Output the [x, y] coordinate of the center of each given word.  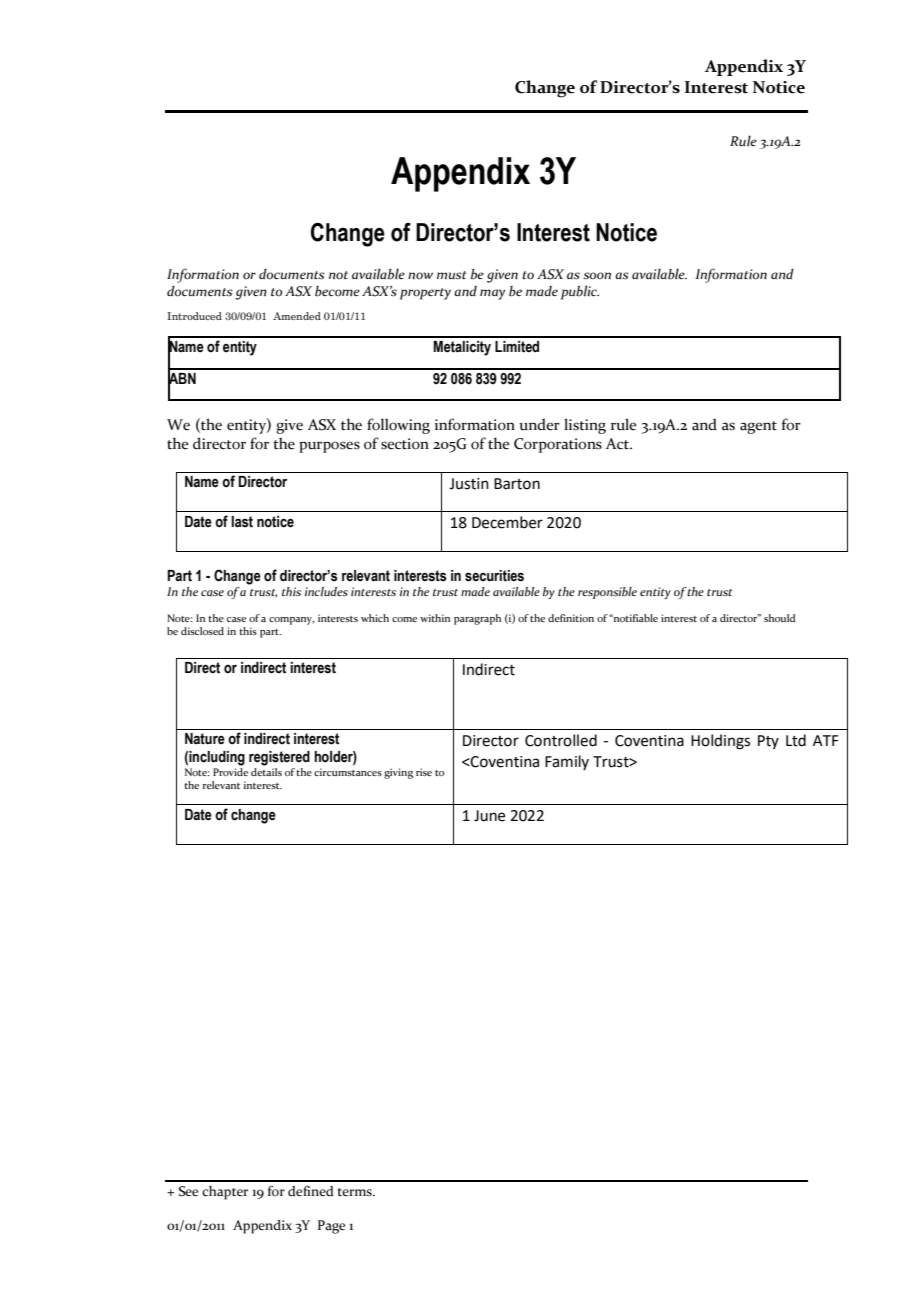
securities [494, 576]
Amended [297, 316]
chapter [225, 1193]
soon [597, 276]
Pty [768, 742]
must [452, 275]
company [291, 621]
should [780, 618]
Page [331, 1227]
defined [311, 1191]
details [266, 770]
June [489, 816]
